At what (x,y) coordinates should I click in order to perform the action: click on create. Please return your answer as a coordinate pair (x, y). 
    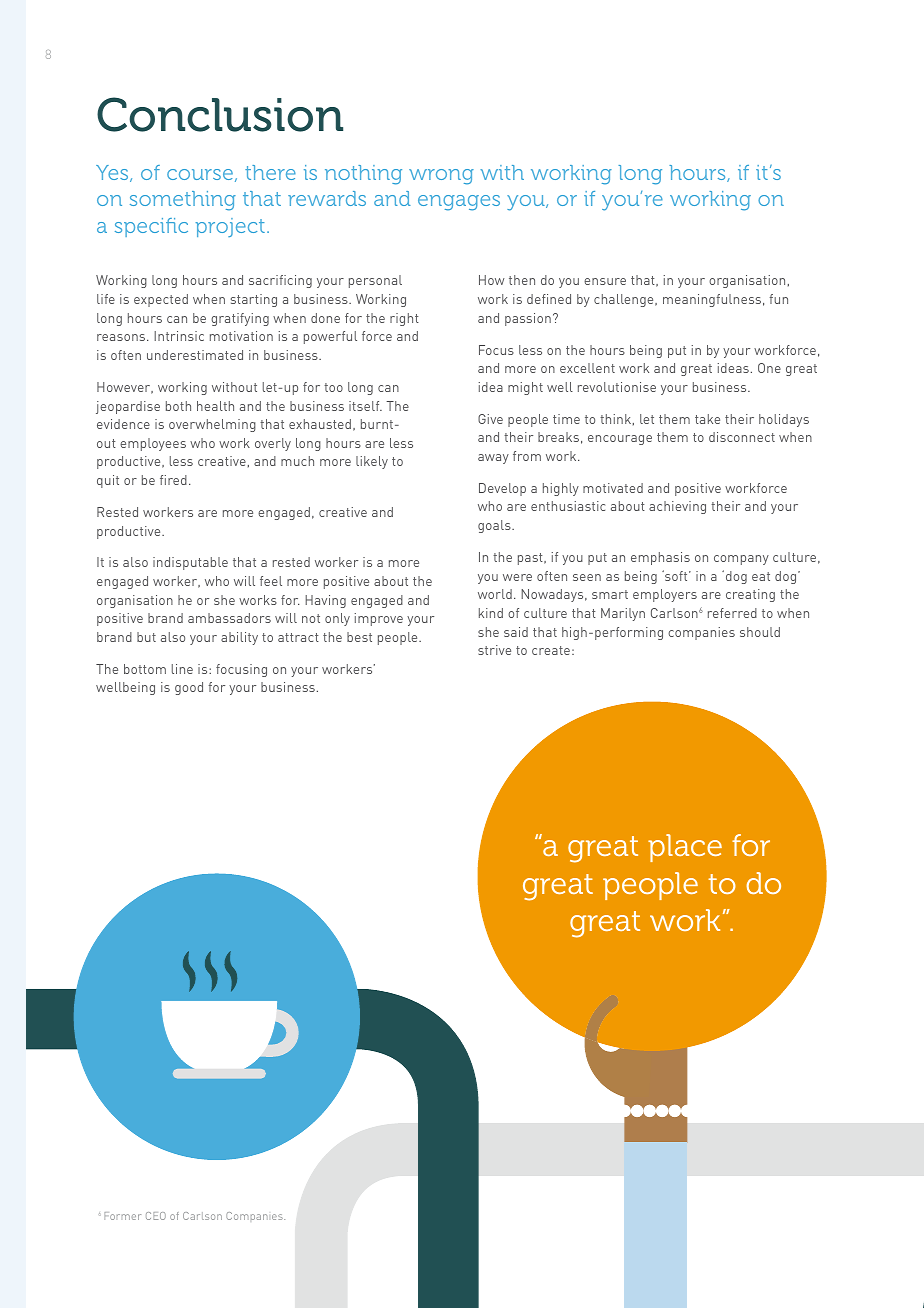
    Looking at the image, I should click on (551, 650).
